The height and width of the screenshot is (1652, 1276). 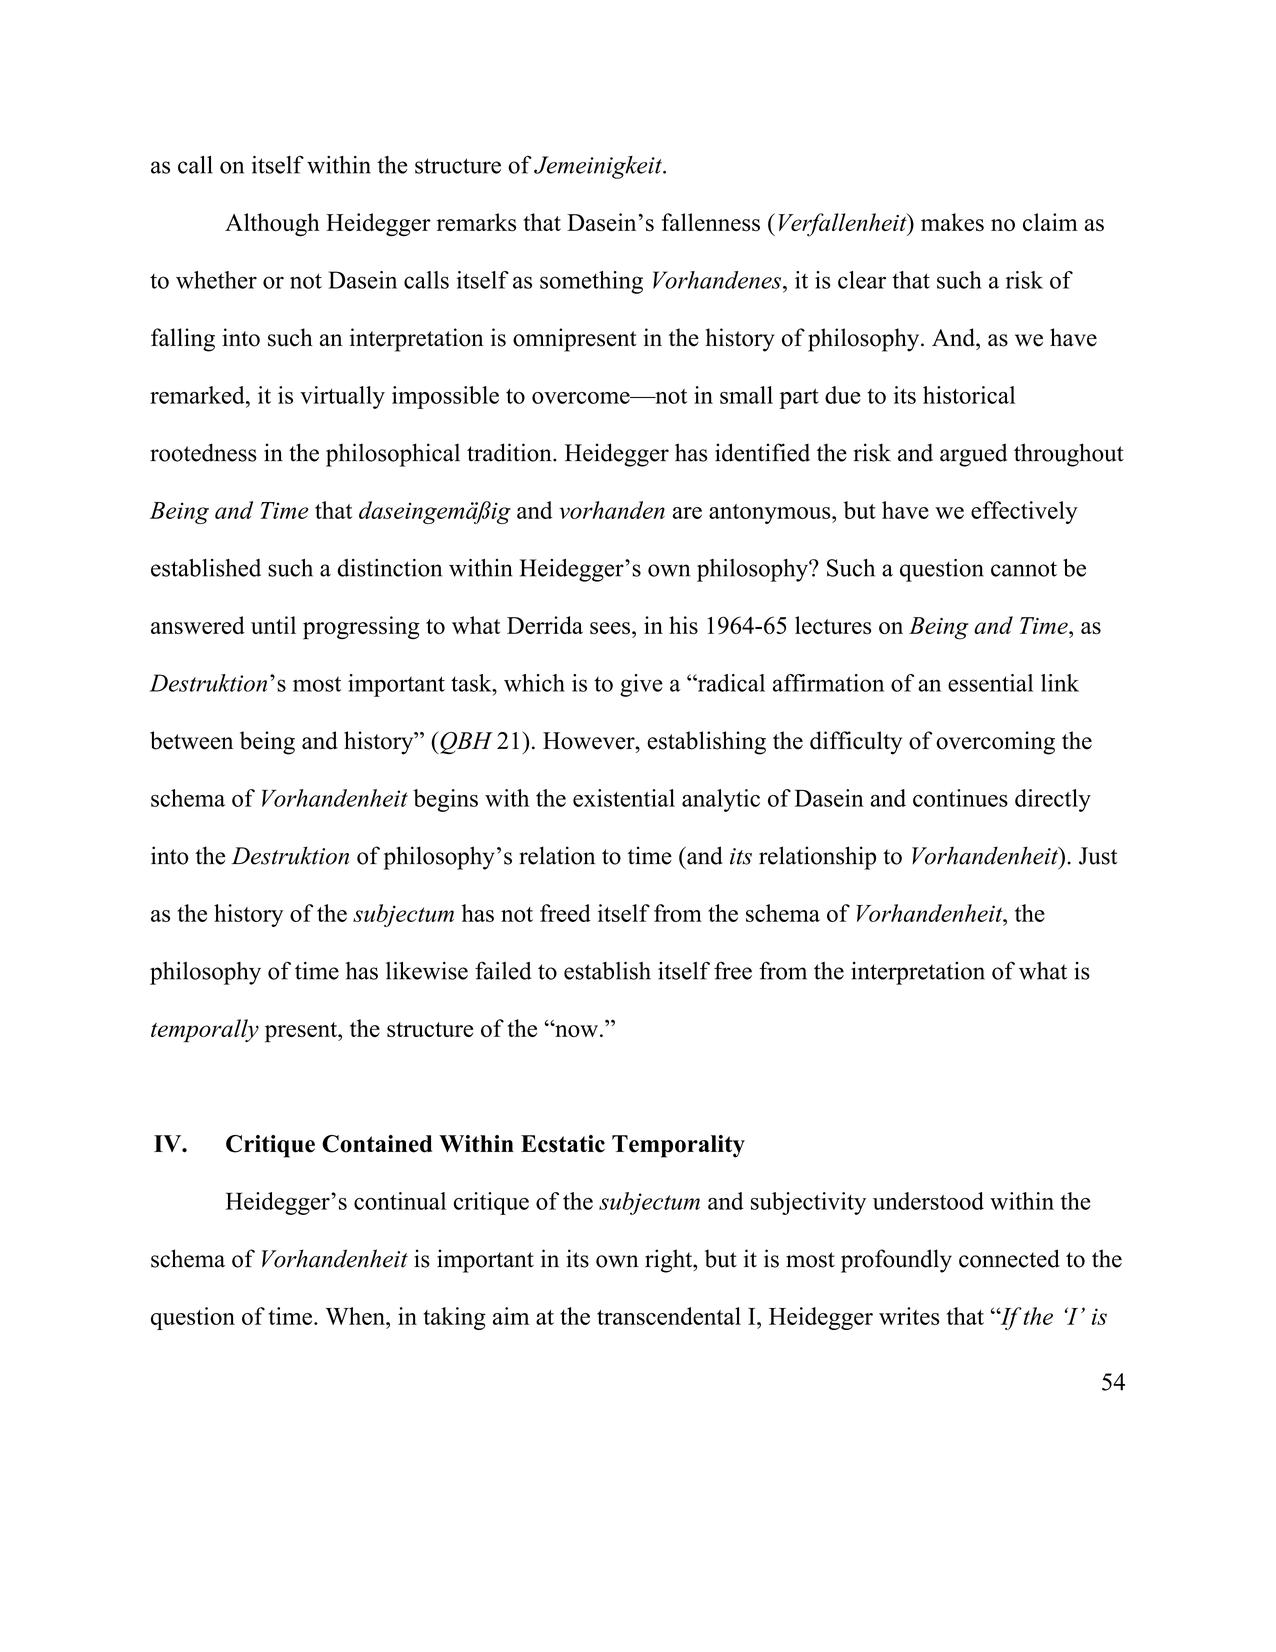 I want to click on transcendental, so click(x=669, y=1316).
